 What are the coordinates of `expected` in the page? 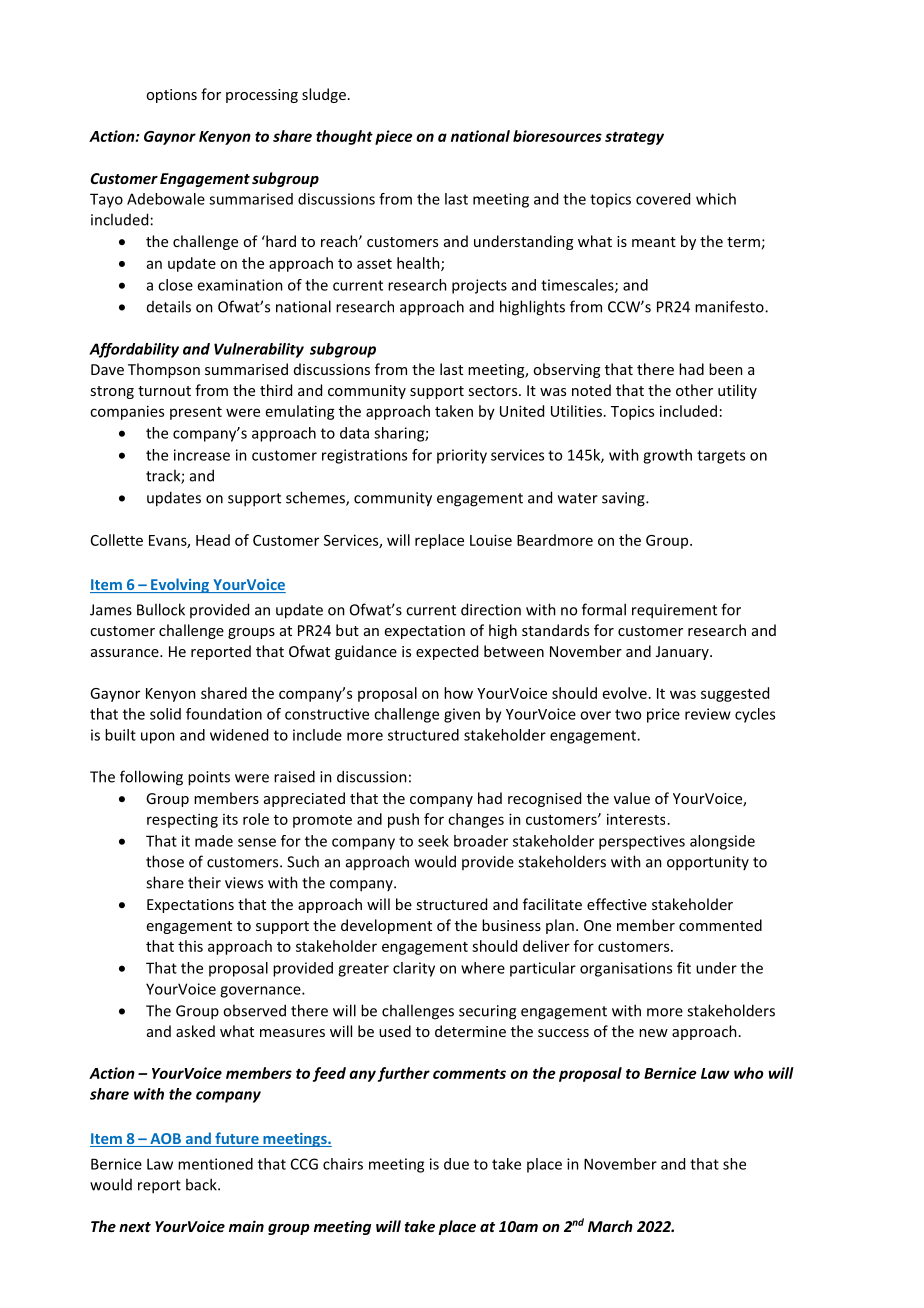 It's located at (447, 652).
